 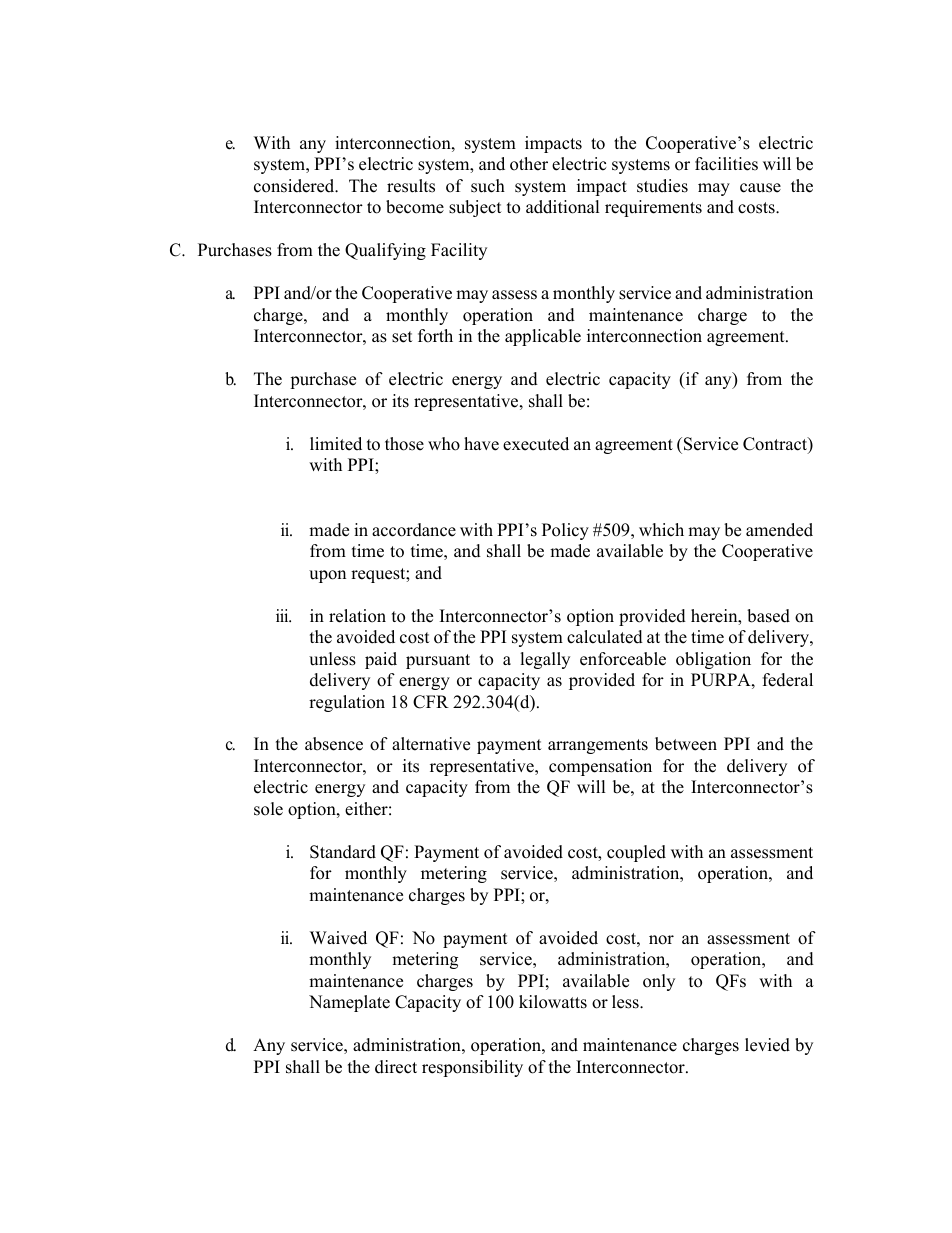 I want to click on legally, so click(x=545, y=660).
